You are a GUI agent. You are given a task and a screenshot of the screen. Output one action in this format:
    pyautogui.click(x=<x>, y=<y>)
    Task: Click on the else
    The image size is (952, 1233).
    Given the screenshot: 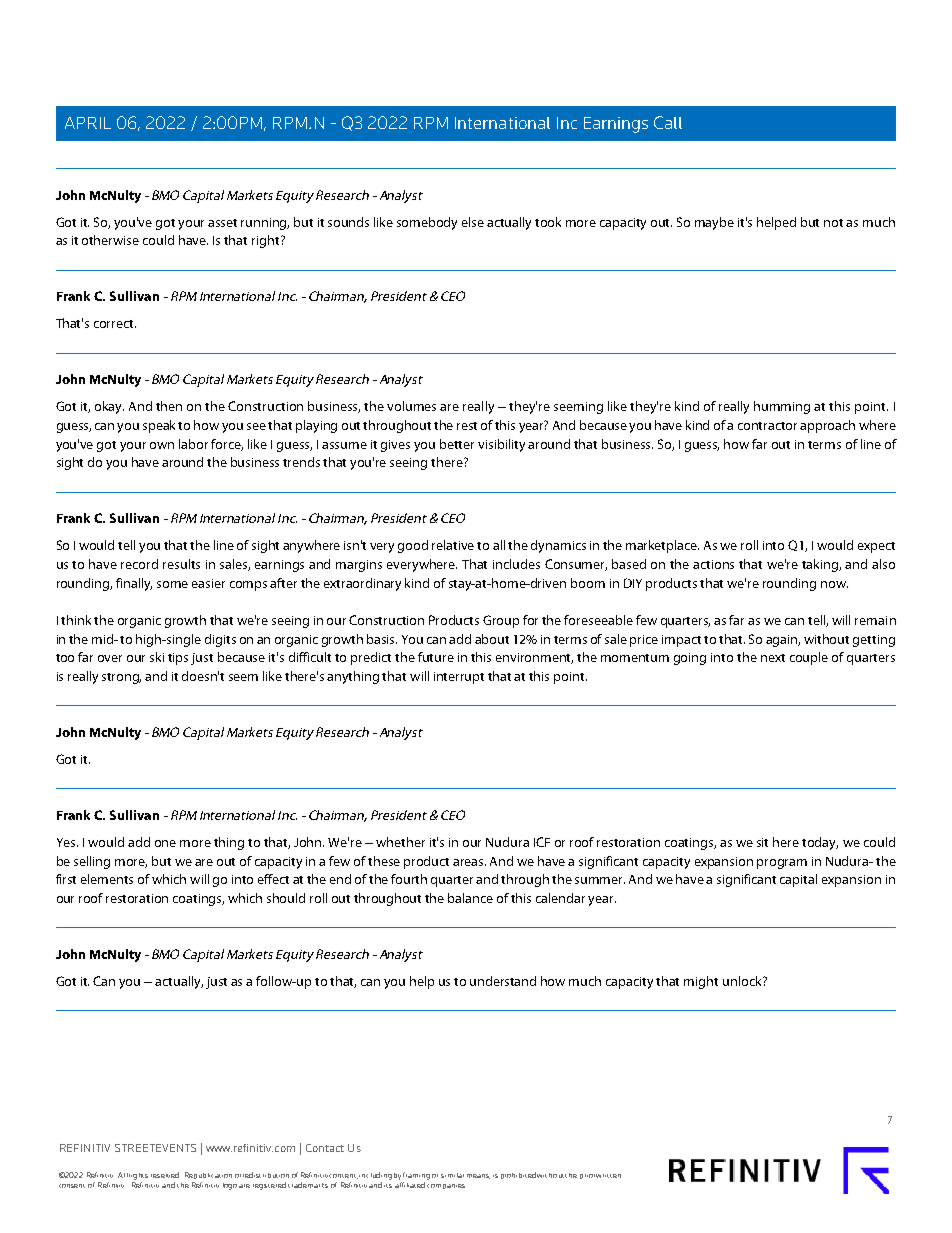 What is the action you would take?
    pyautogui.click(x=473, y=222)
